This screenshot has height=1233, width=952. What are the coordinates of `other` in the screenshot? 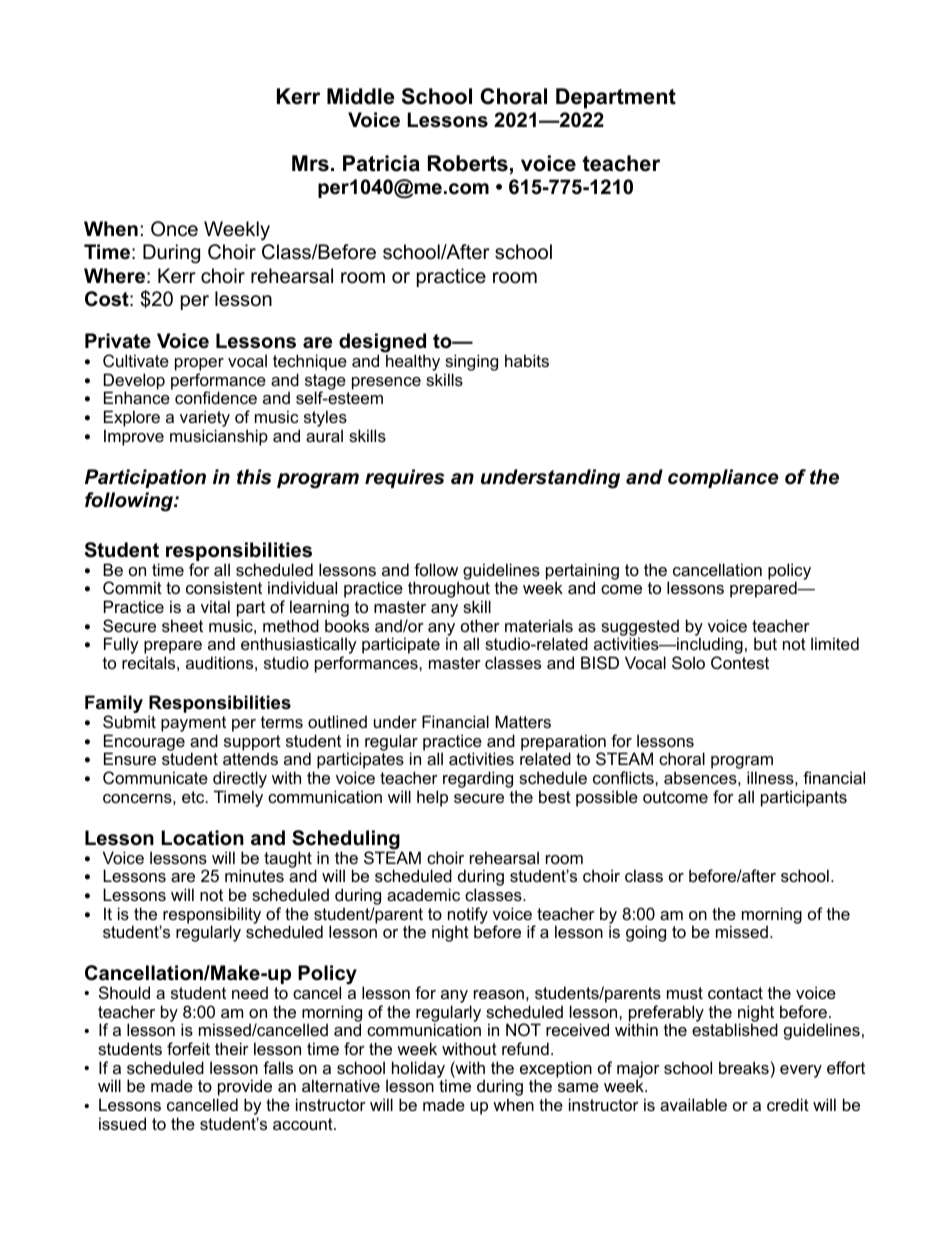 It's located at (480, 625).
